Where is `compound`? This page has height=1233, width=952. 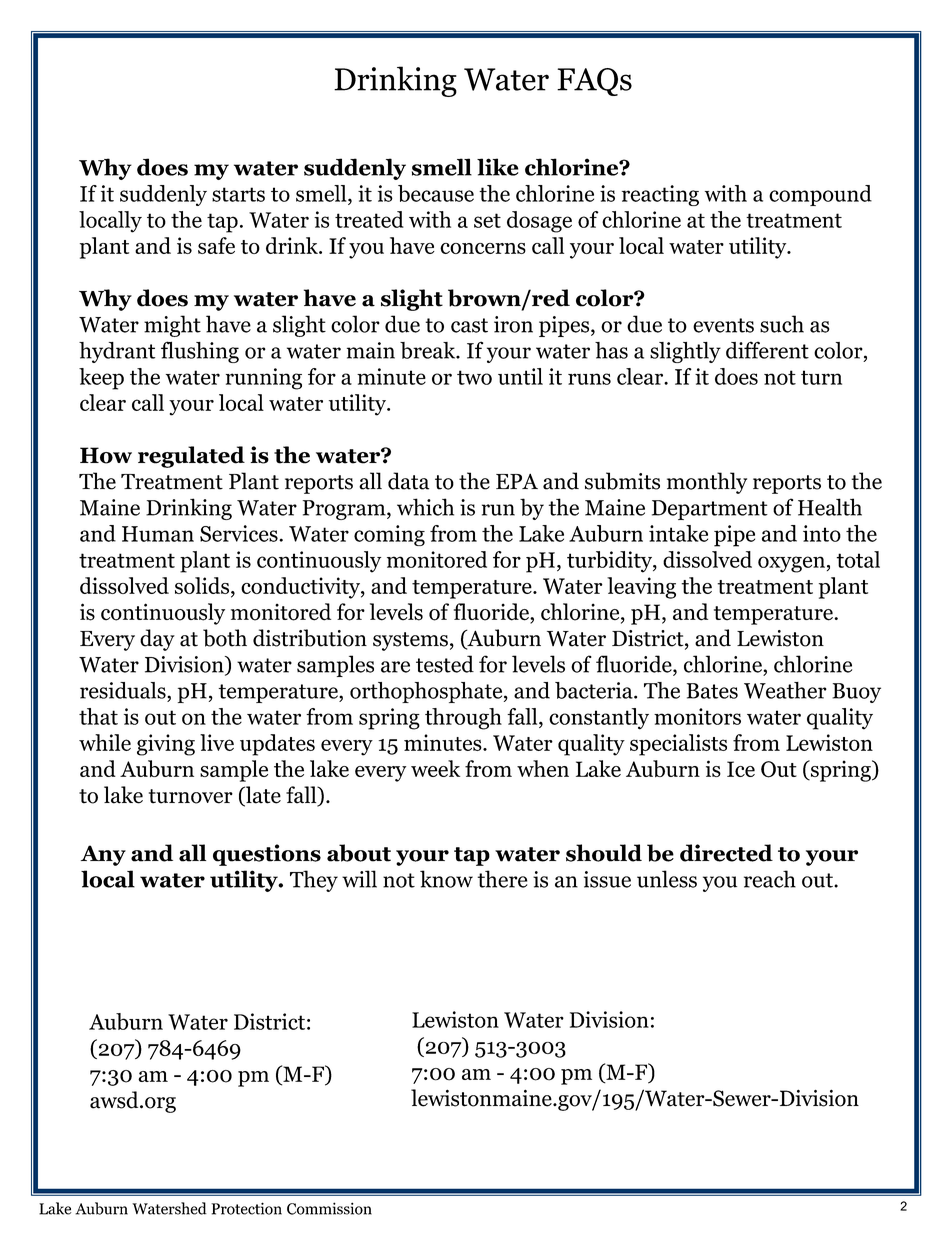 compound is located at coordinates (820, 195).
